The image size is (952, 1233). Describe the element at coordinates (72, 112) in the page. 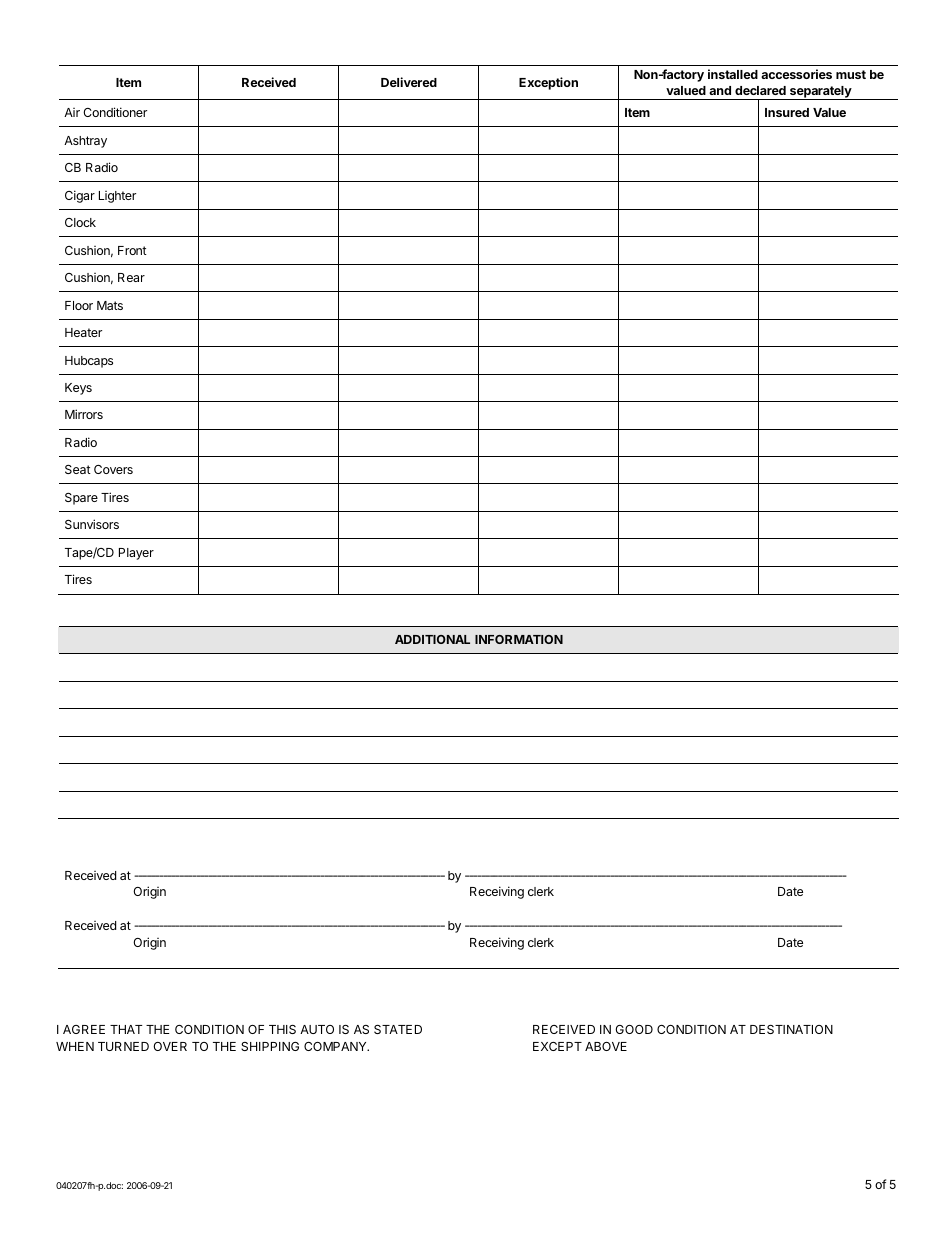

I see `Air` at that location.
